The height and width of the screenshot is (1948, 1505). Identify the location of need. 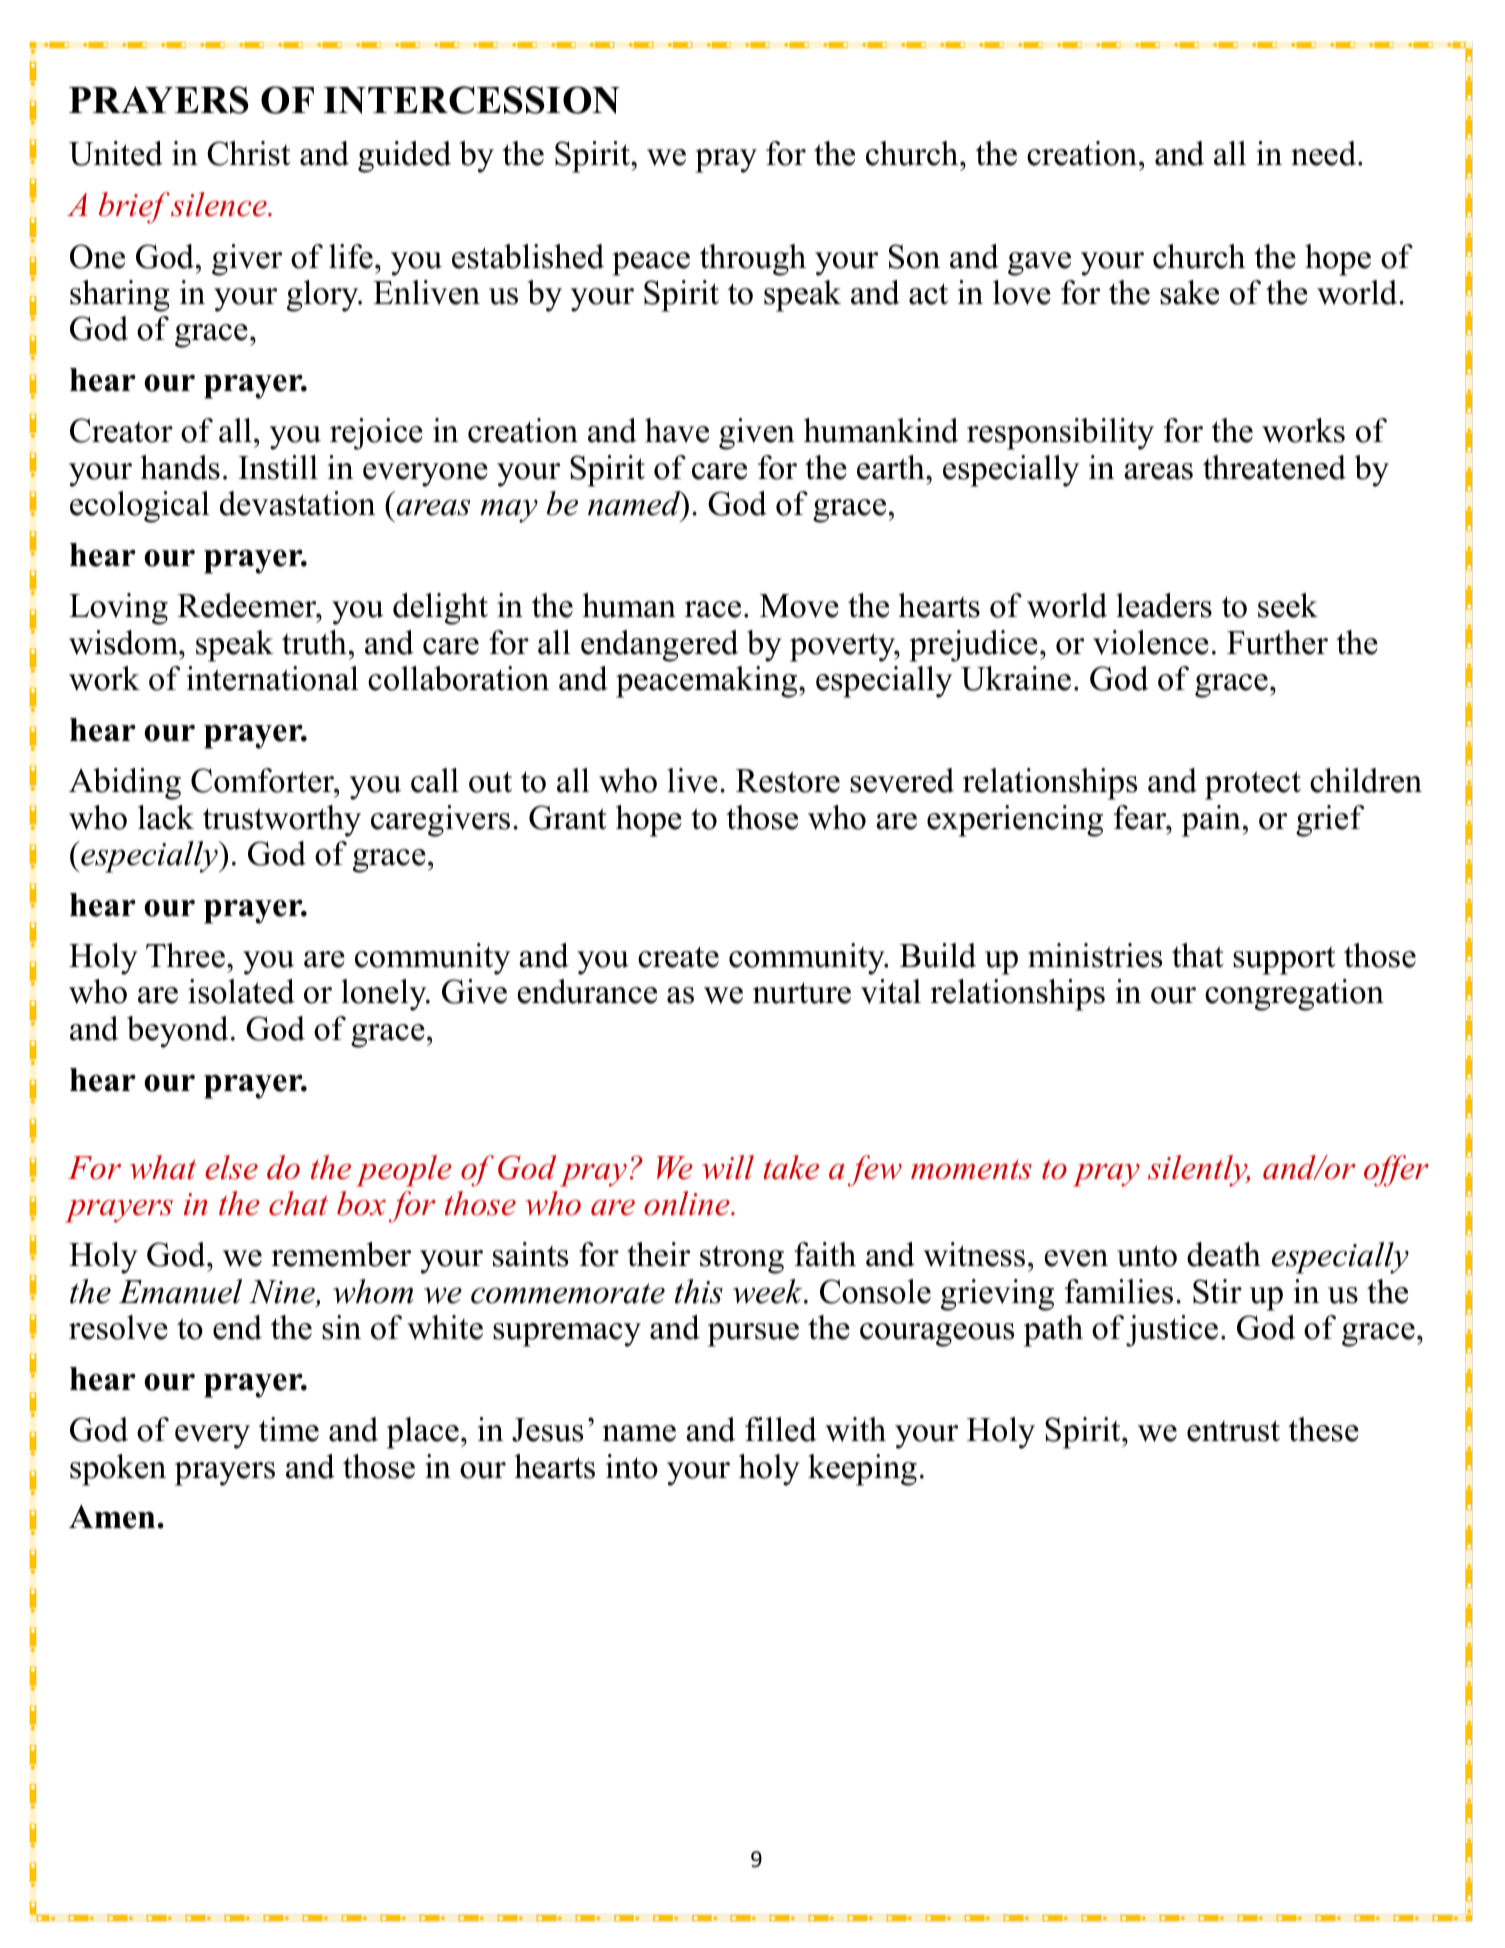
(1325, 153).
